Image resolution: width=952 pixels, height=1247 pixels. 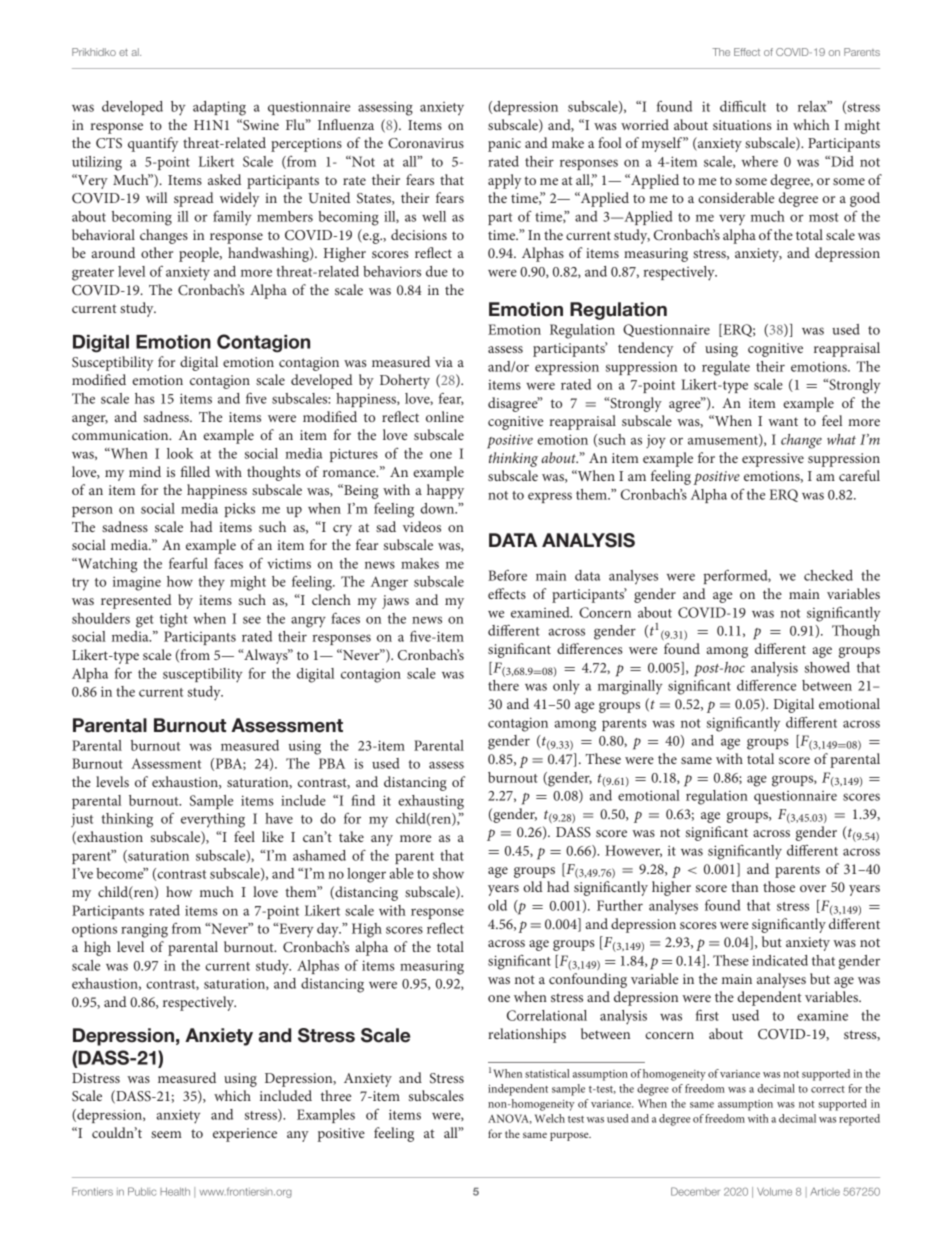 What do you see at coordinates (166, 1134) in the page?
I see `seem` at bounding box center [166, 1134].
